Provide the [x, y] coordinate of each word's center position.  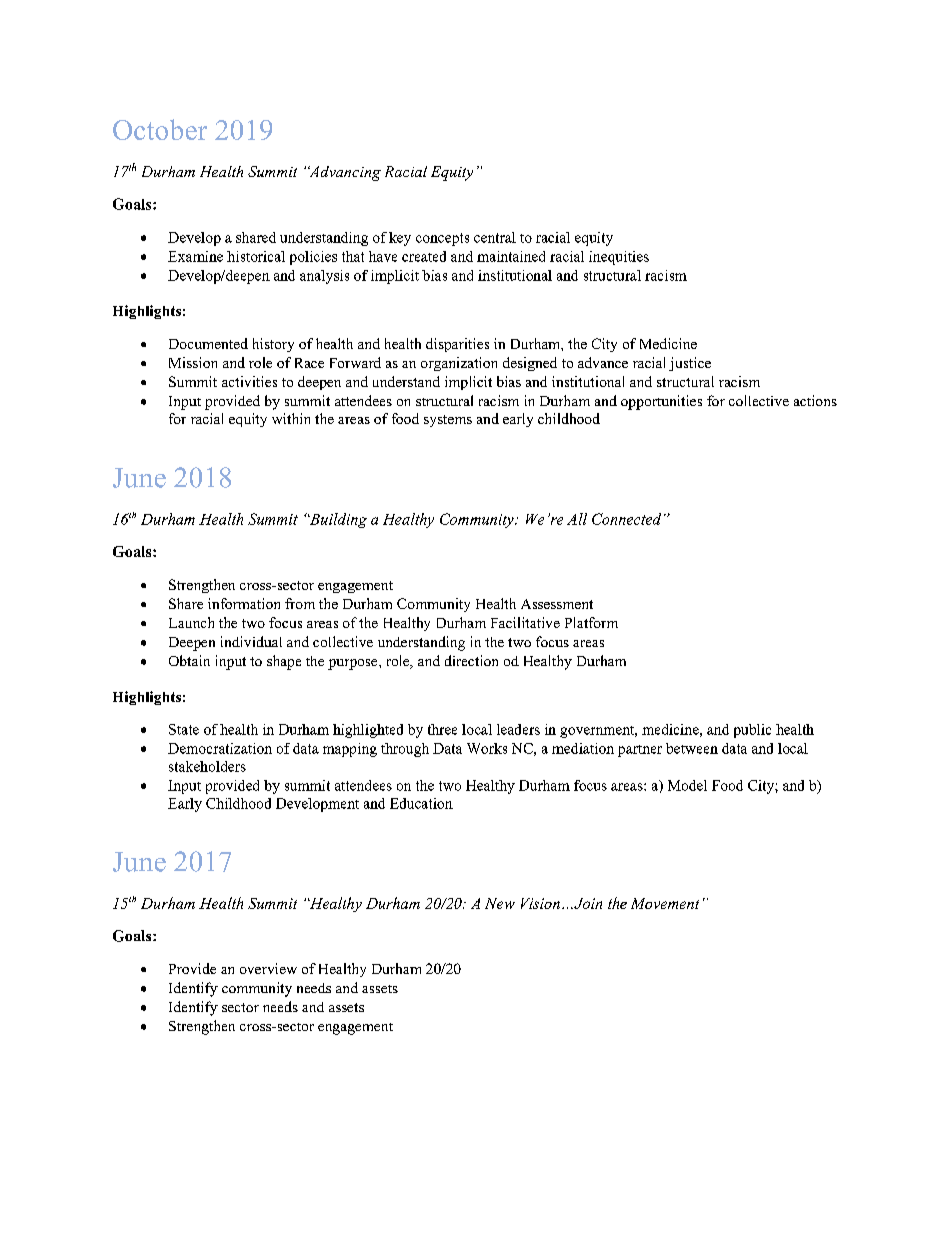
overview [268, 968]
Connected [626, 519]
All [577, 519]
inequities [619, 258]
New [500, 903]
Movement [665, 903]
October [160, 129]
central [495, 237]
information [244, 603]
